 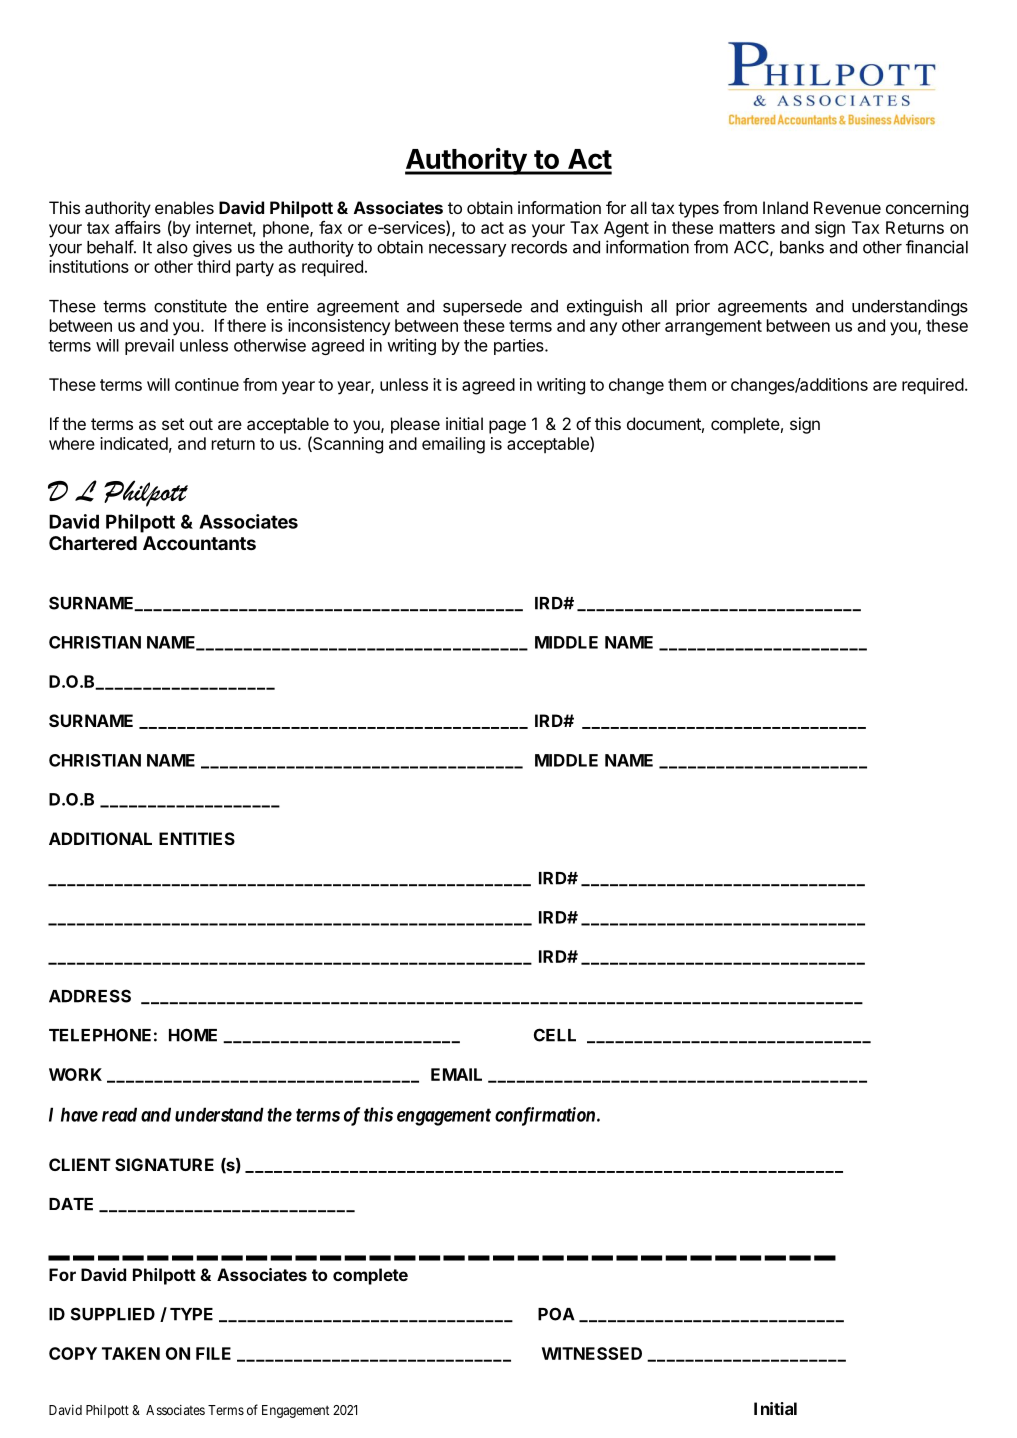 What do you see at coordinates (802, 247) in the document?
I see `banks` at bounding box center [802, 247].
